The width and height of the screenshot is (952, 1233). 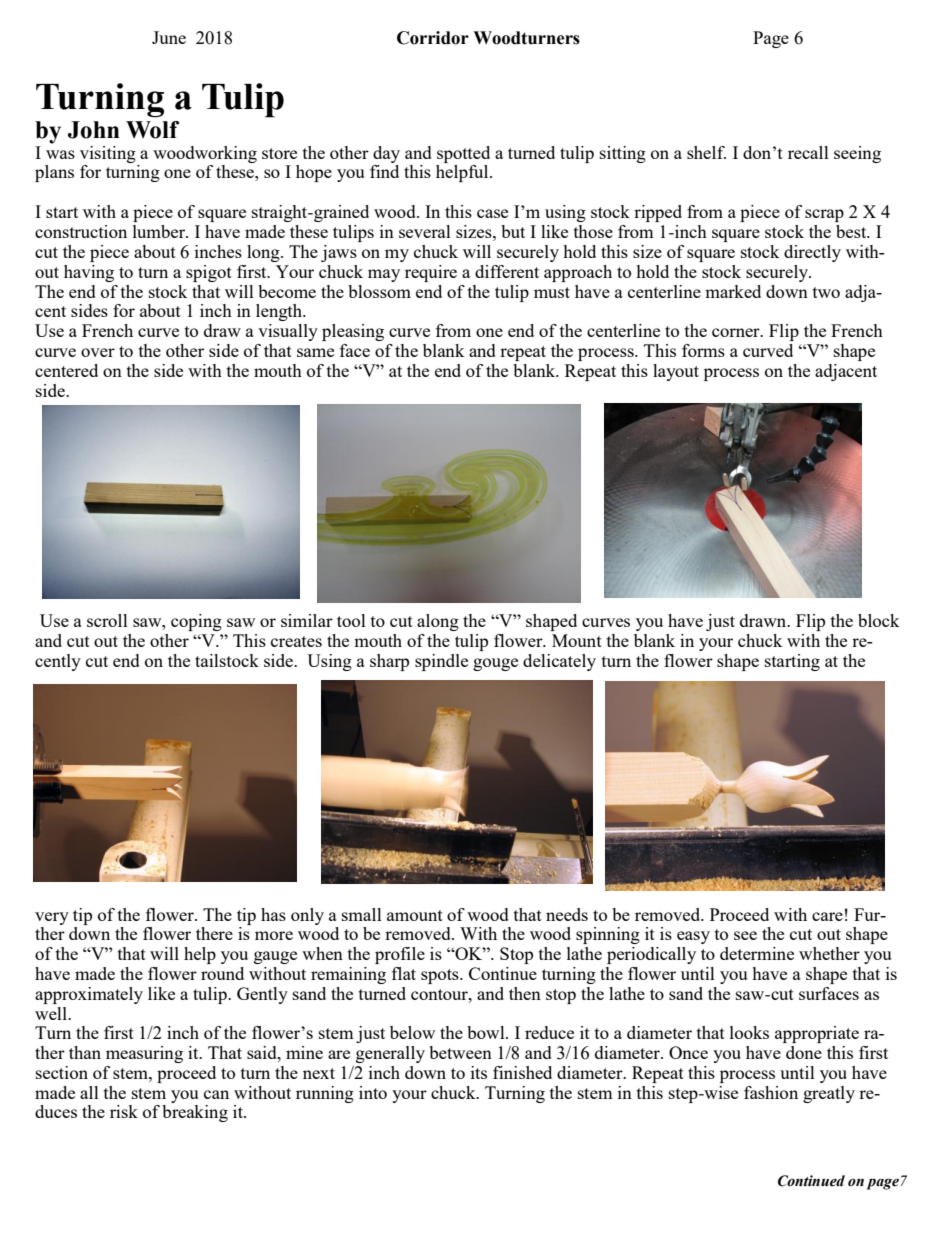 What do you see at coordinates (737, 332) in the screenshot?
I see `corner` at bounding box center [737, 332].
